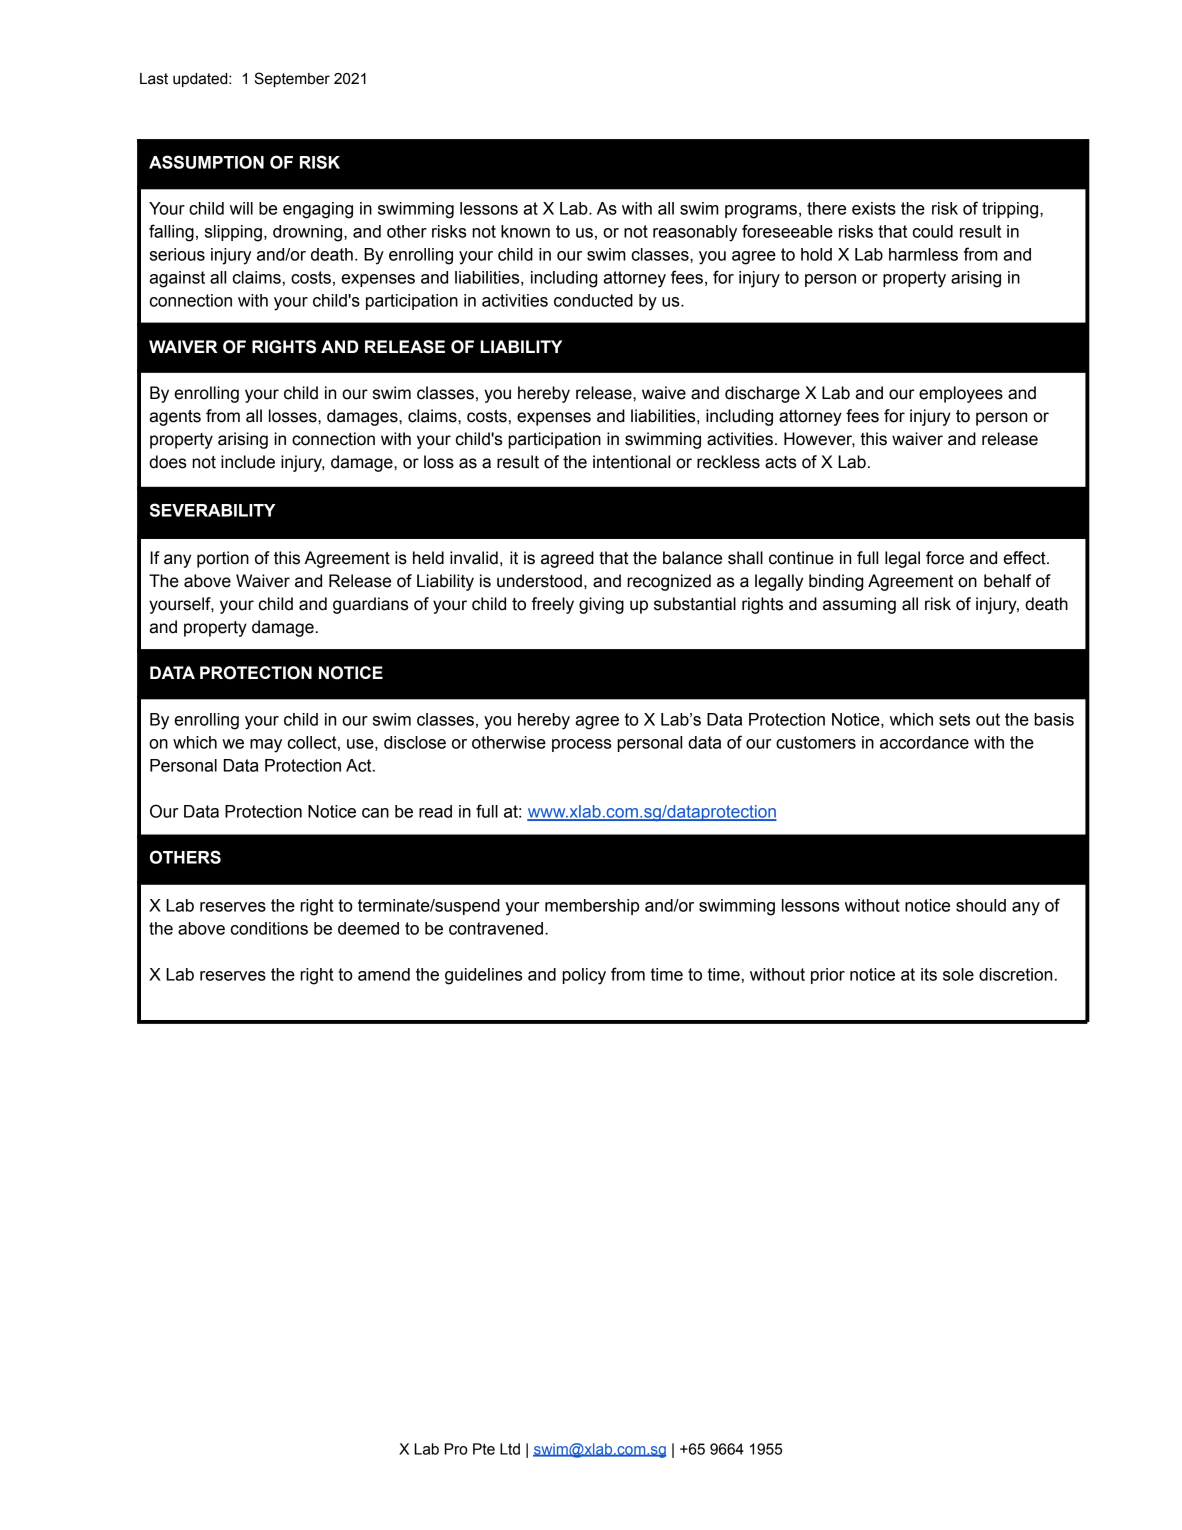  What do you see at coordinates (924, 742) in the screenshot?
I see `accordance` at bounding box center [924, 742].
